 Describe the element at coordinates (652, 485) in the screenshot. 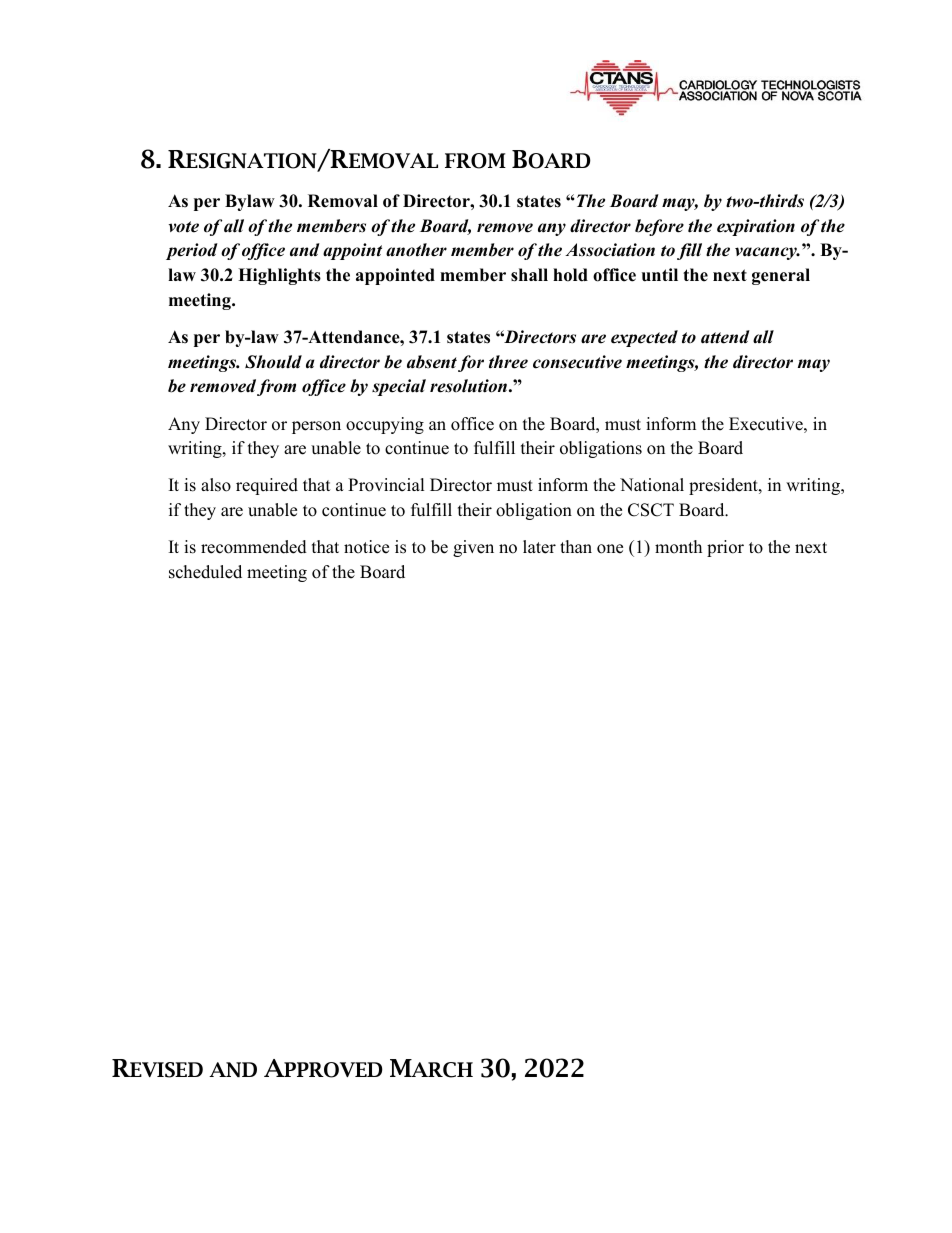

I see `National` at that location.
